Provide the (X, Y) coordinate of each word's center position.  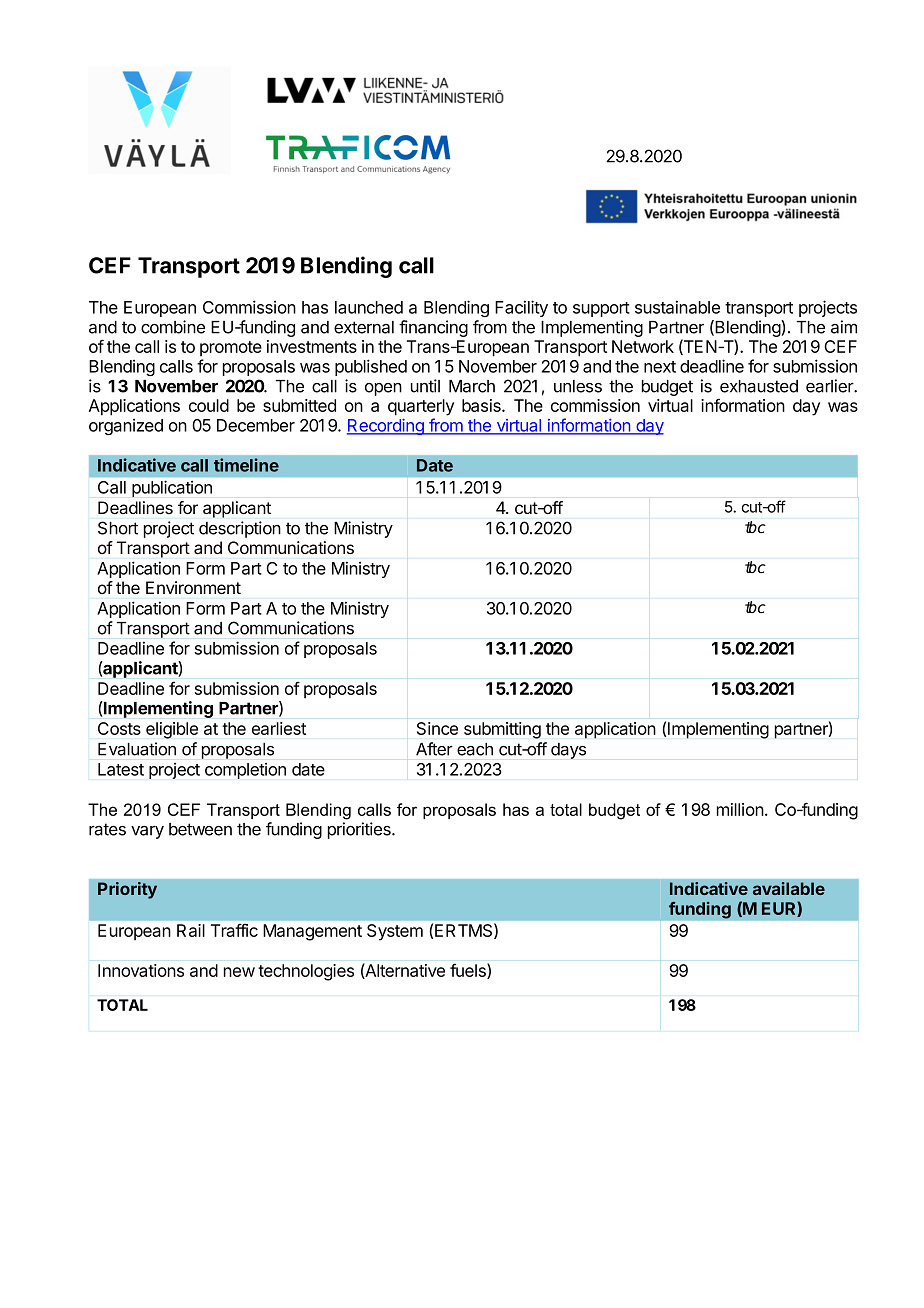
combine (173, 327)
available (789, 888)
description (240, 529)
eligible (172, 730)
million (740, 809)
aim (844, 327)
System (395, 932)
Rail (191, 930)
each (475, 749)
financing (433, 328)
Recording (386, 427)
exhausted (759, 386)
